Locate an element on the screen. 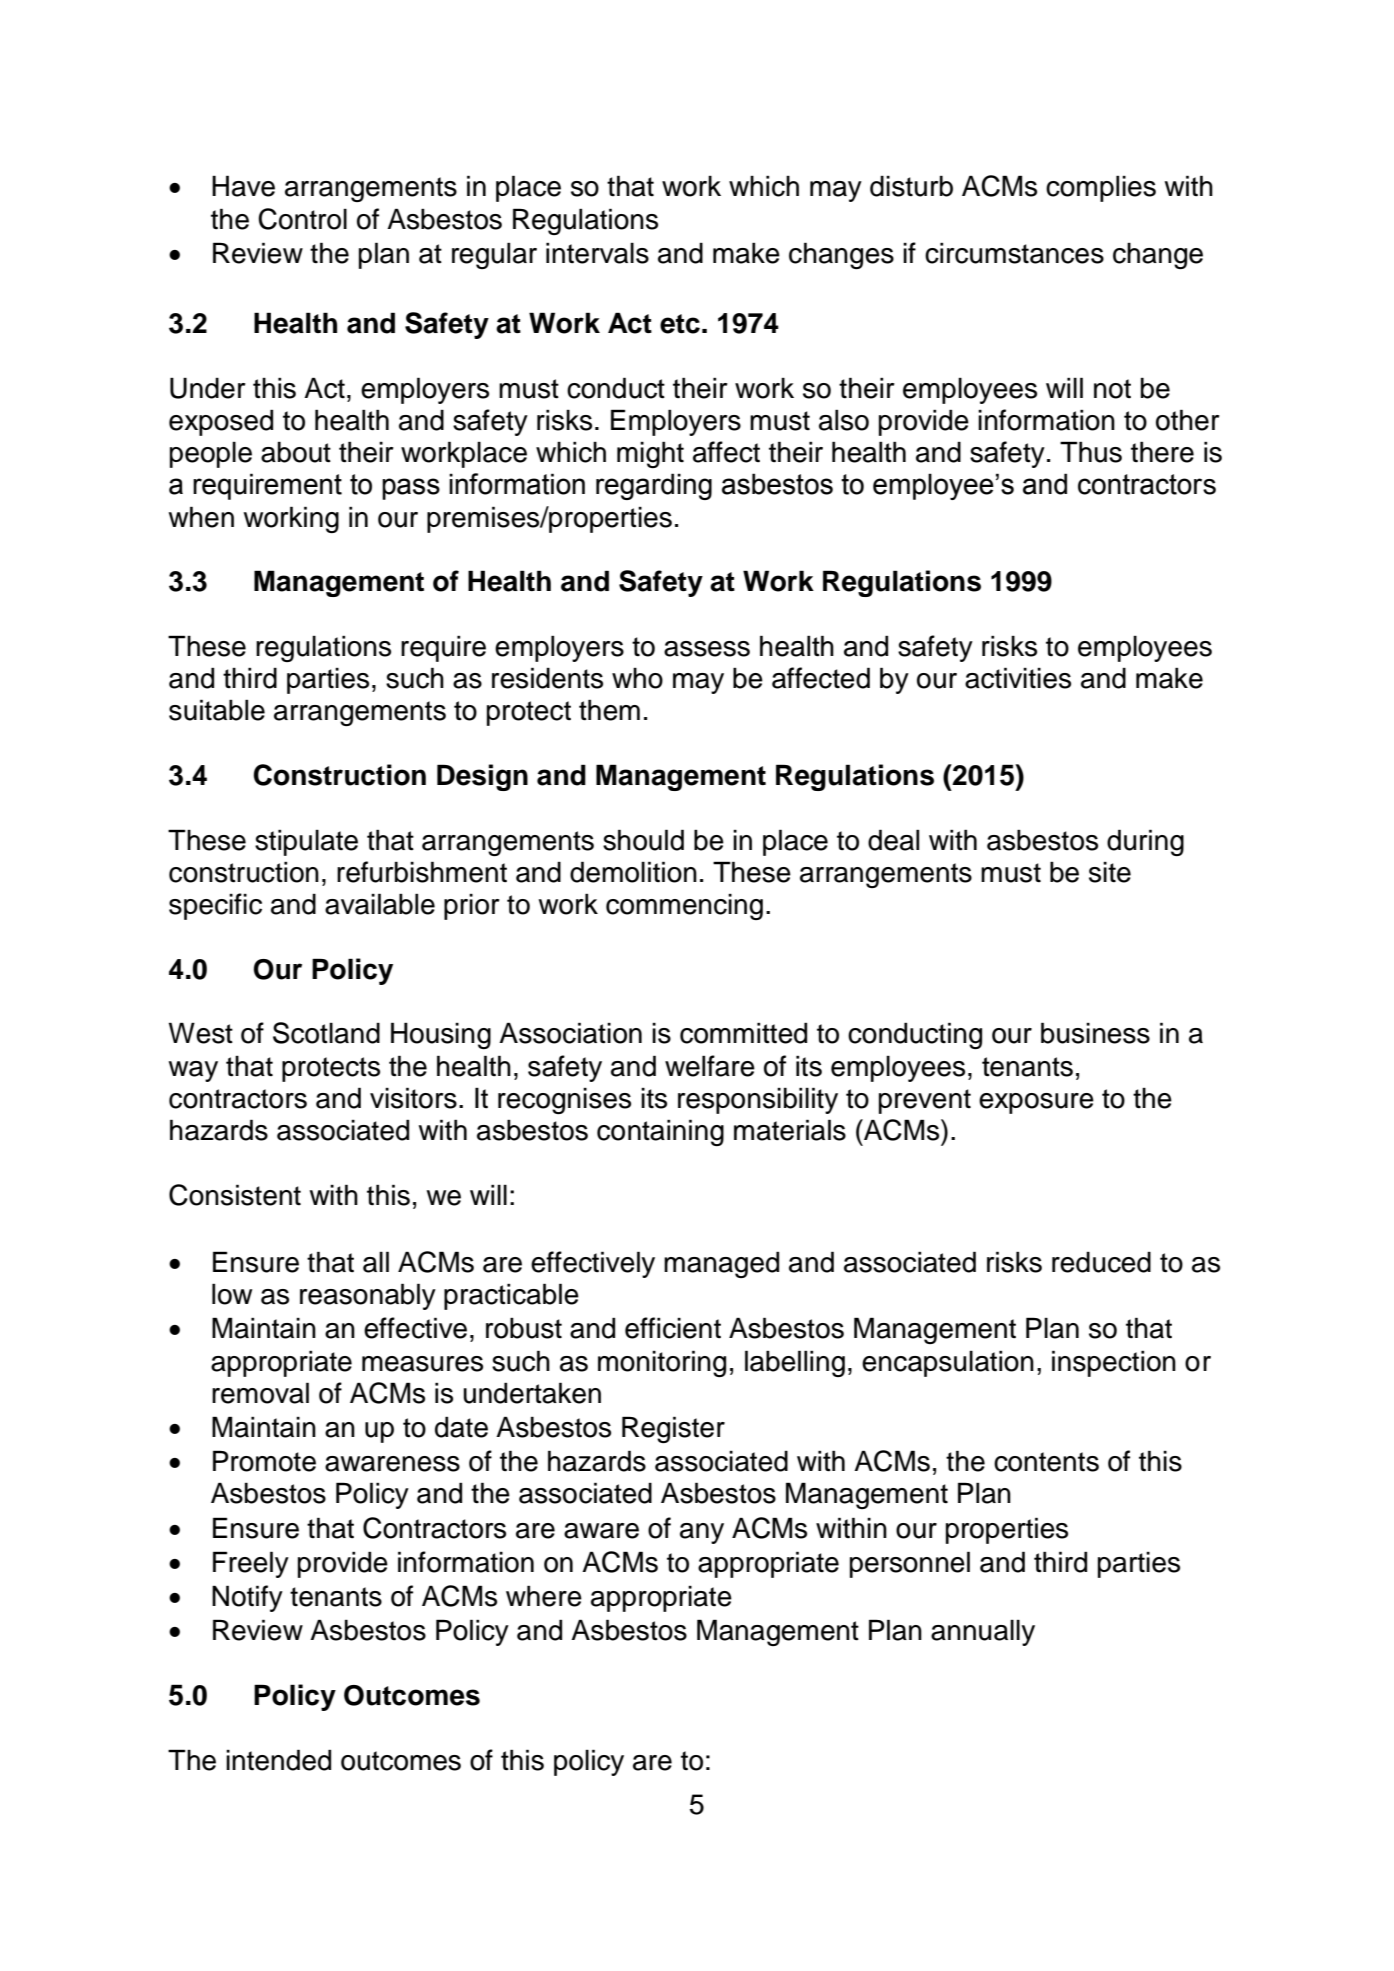  annually is located at coordinates (983, 1632).
